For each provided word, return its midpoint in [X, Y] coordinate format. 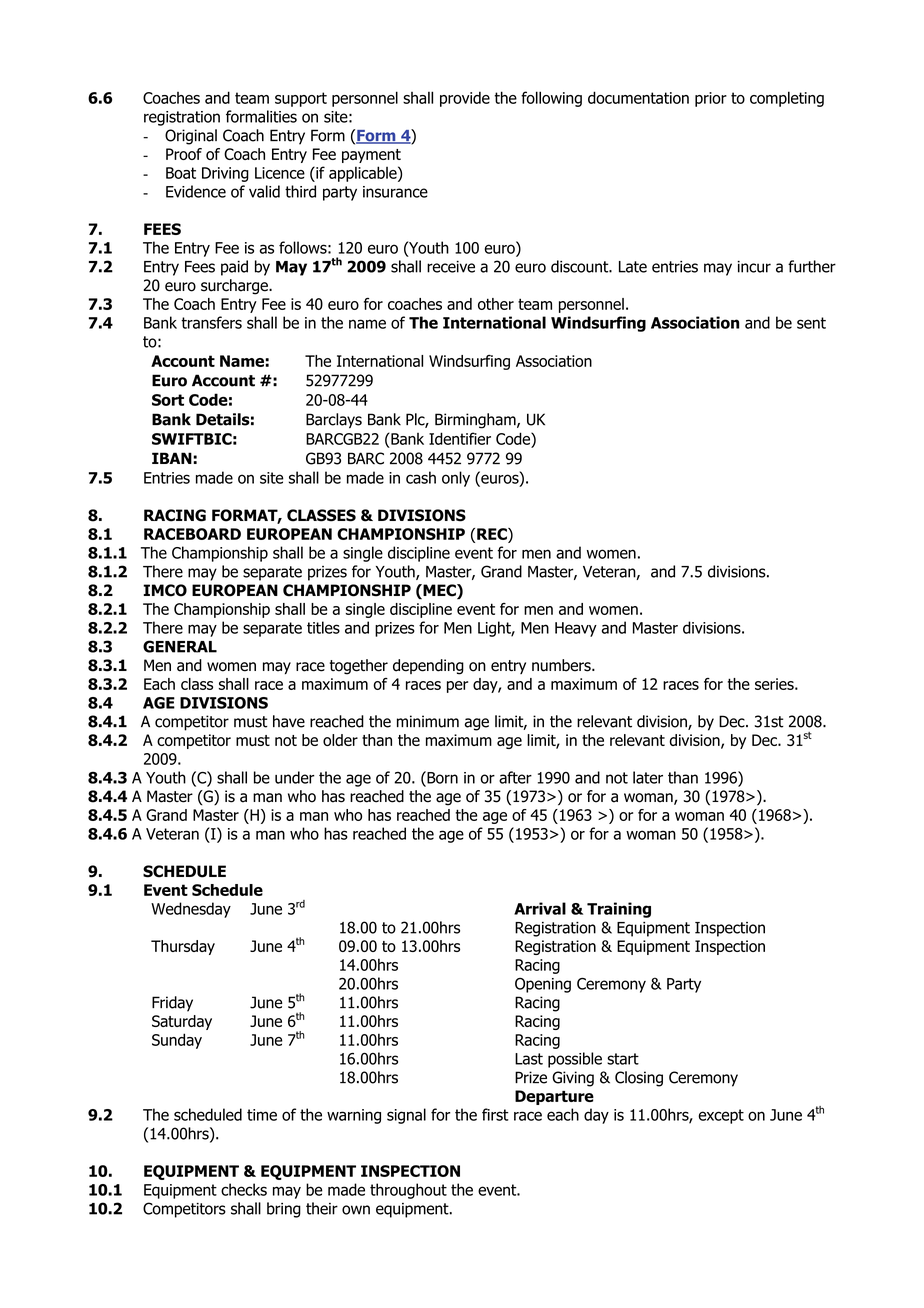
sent [811, 323]
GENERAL [180, 646]
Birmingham [476, 421]
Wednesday [191, 910]
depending [428, 667]
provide [465, 99]
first [495, 1114]
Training [619, 910]
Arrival [540, 908]
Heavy [576, 629]
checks [244, 1189]
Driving [225, 174]
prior [711, 99]
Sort [168, 400]
